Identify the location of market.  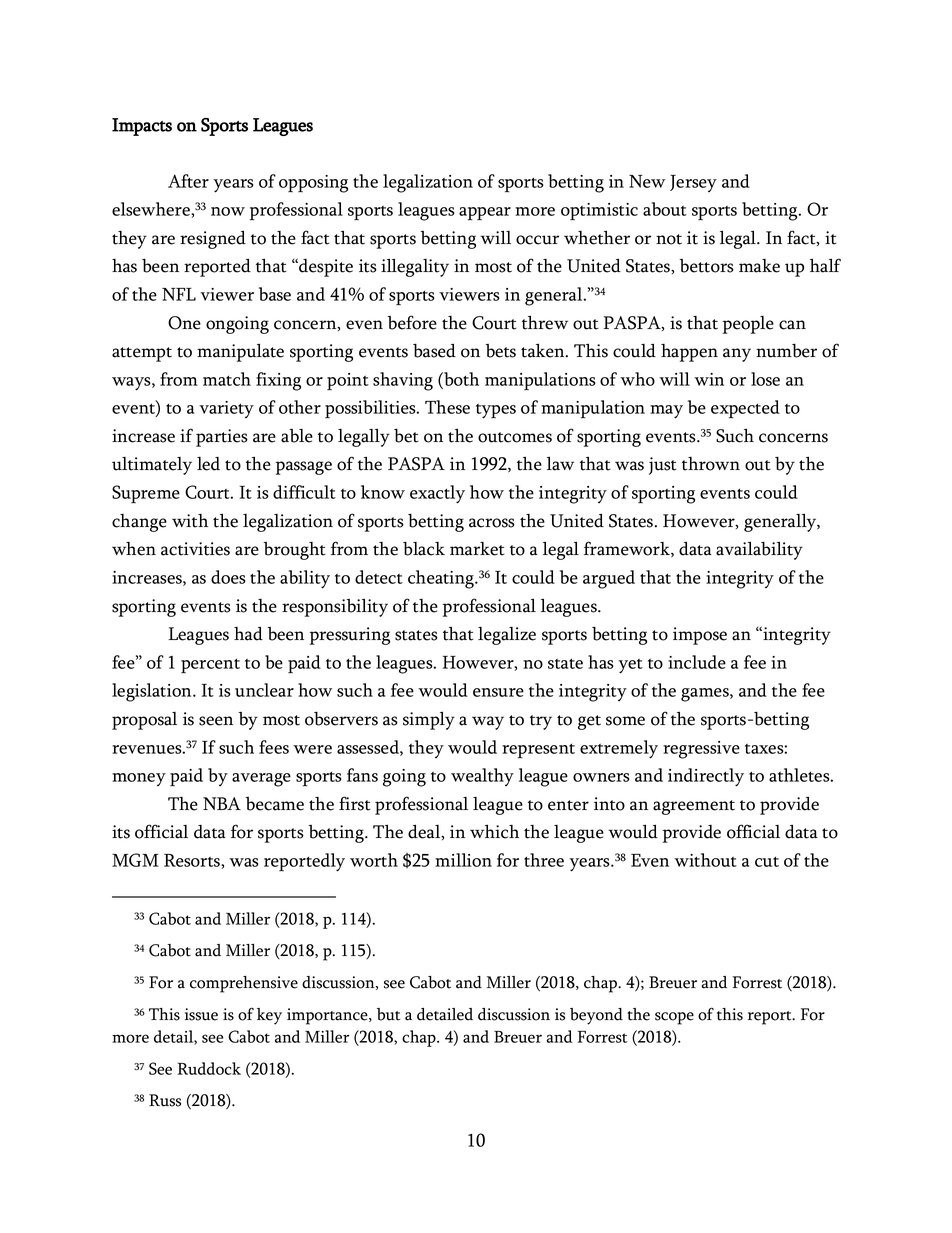
(477, 549).
